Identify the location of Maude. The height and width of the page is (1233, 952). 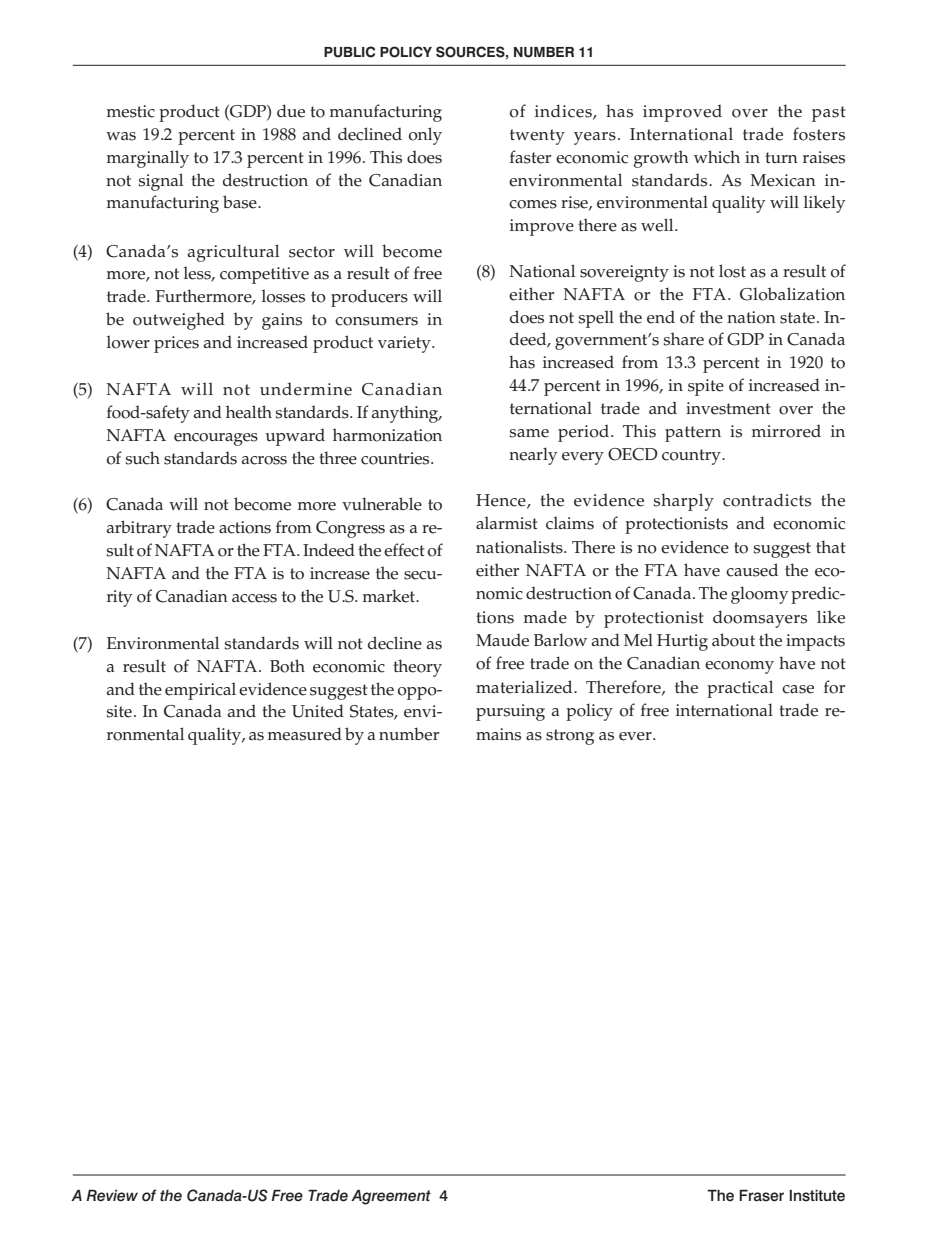
(502, 640).
